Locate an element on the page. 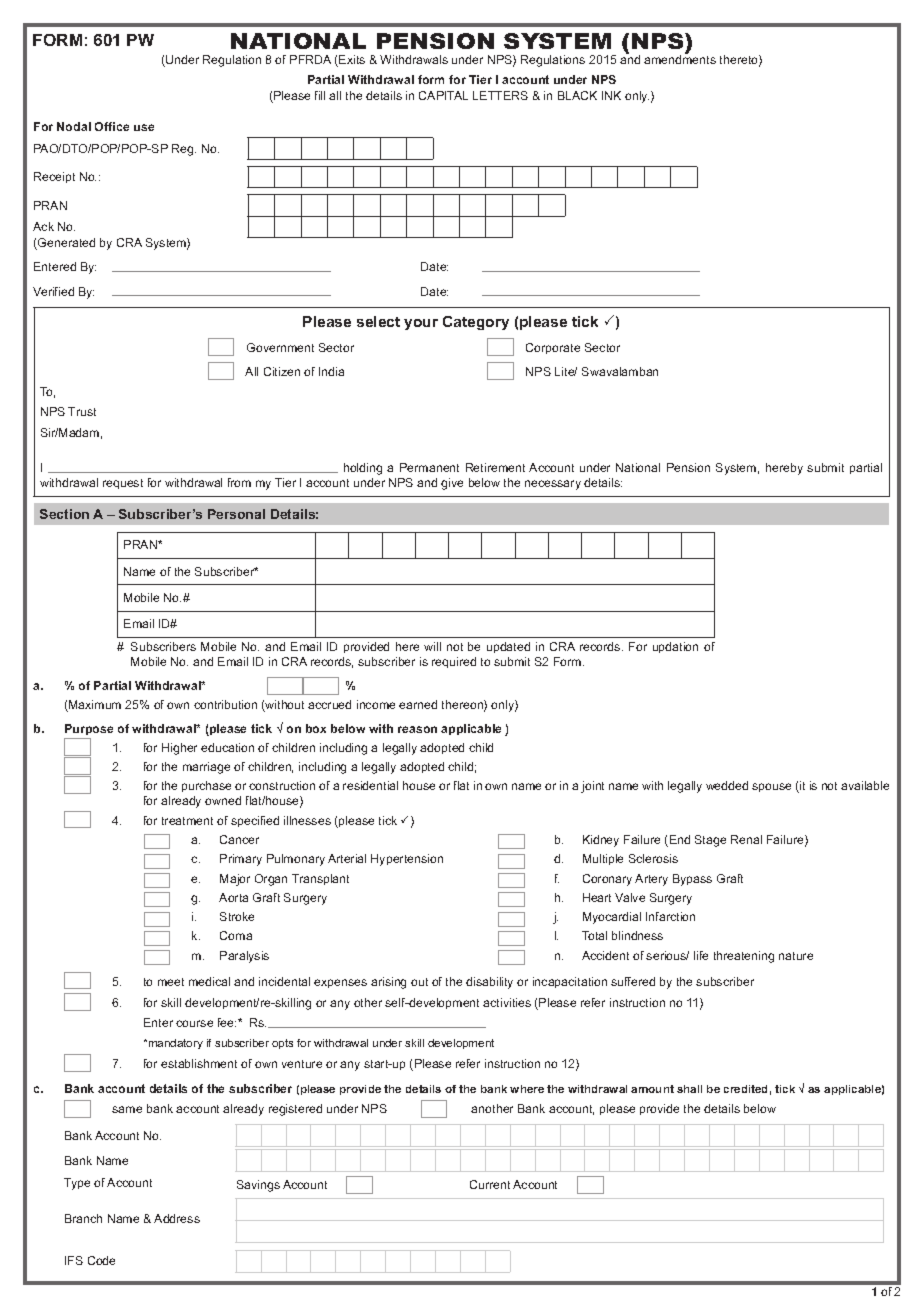  Office is located at coordinates (112, 126).
